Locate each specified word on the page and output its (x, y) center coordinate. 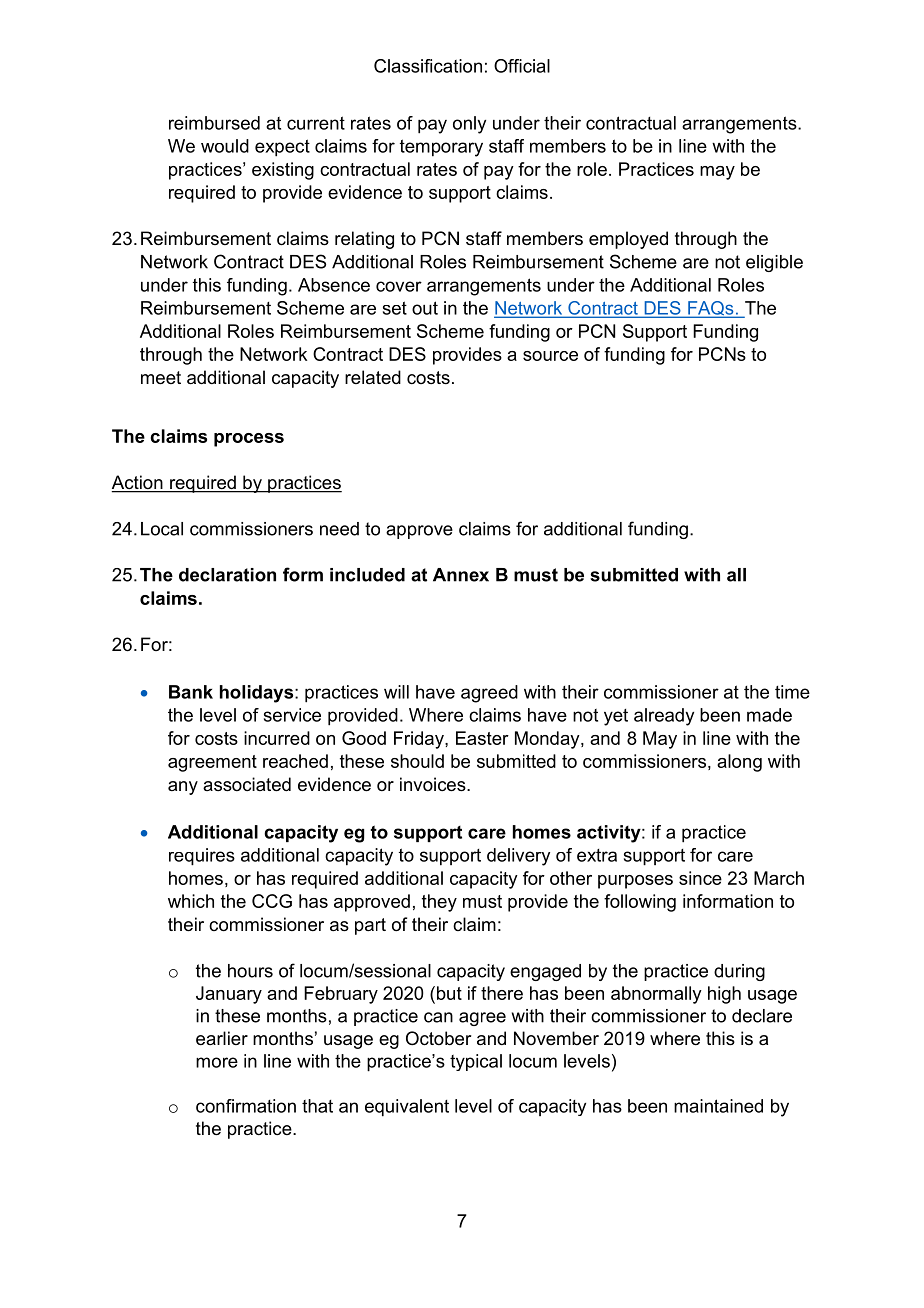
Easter (482, 738)
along (739, 763)
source (550, 356)
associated (247, 784)
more (217, 1062)
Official (522, 66)
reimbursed (214, 123)
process (249, 440)
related (373, 377)
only (469, 125)
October (438, 1038)
